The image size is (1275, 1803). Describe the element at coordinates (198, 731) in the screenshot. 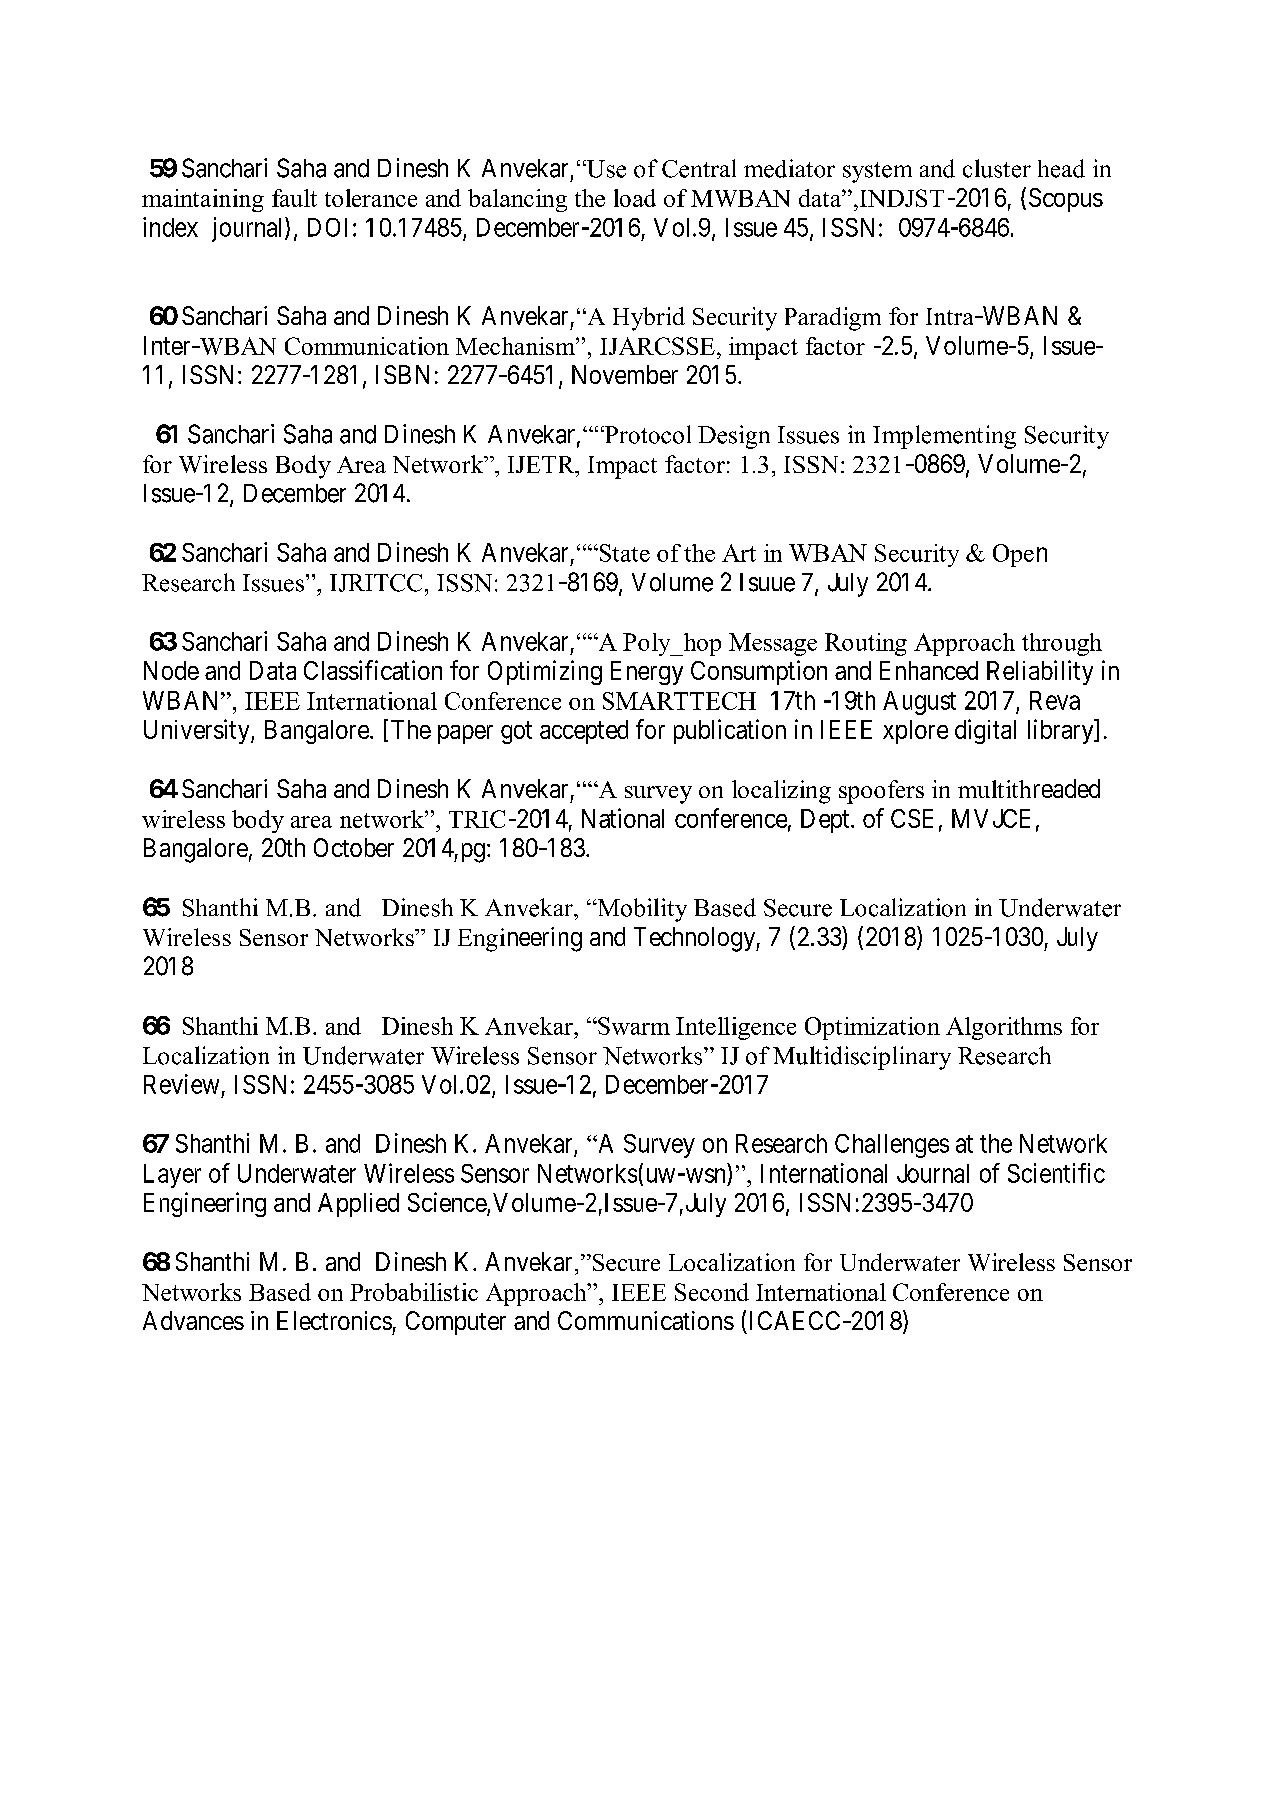

I see `University` at that location.
